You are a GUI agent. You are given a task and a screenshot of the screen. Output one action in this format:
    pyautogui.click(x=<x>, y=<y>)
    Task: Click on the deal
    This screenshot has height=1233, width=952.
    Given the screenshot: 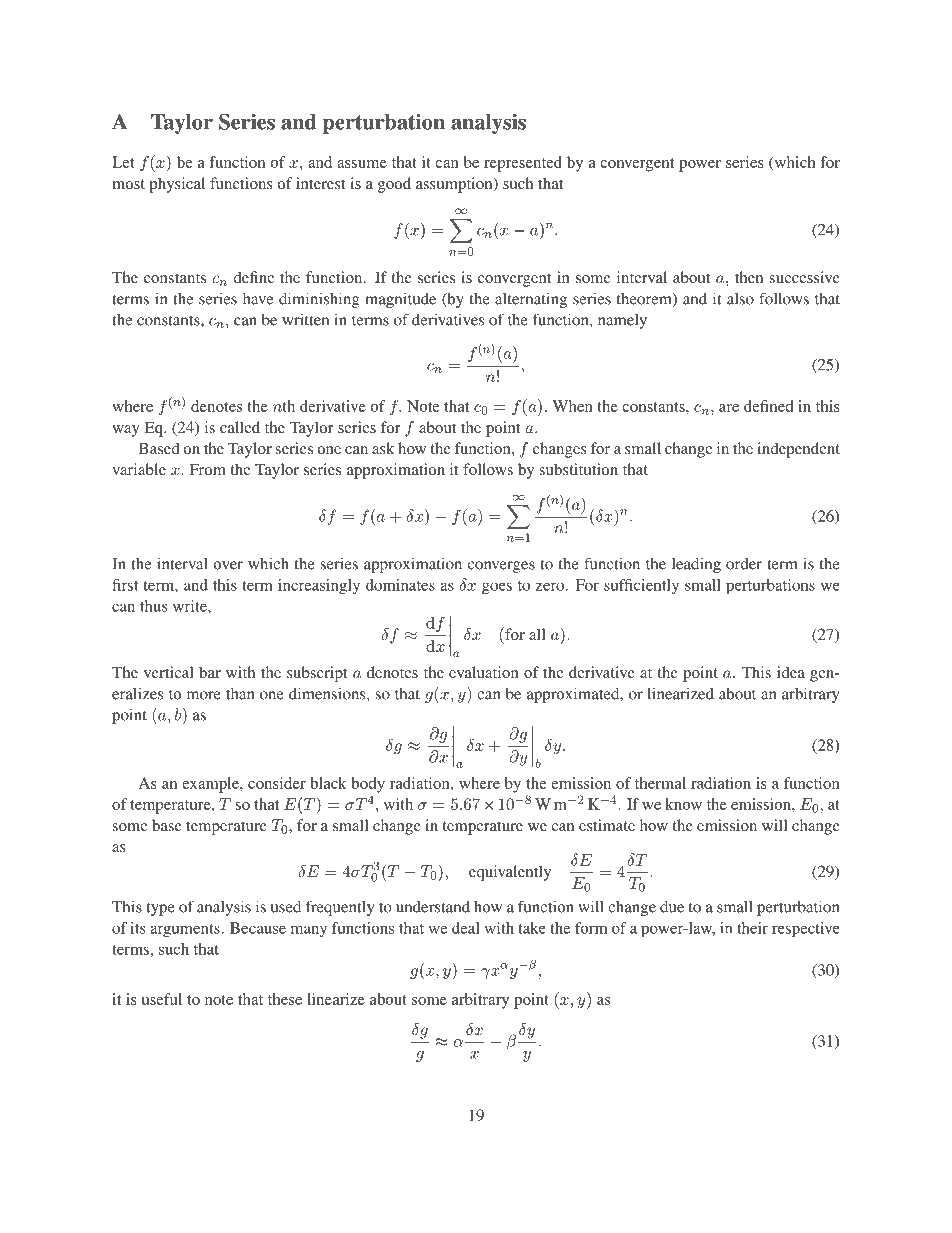 What is the action you would take?
    pyautogui.click(x=465, y=928)
